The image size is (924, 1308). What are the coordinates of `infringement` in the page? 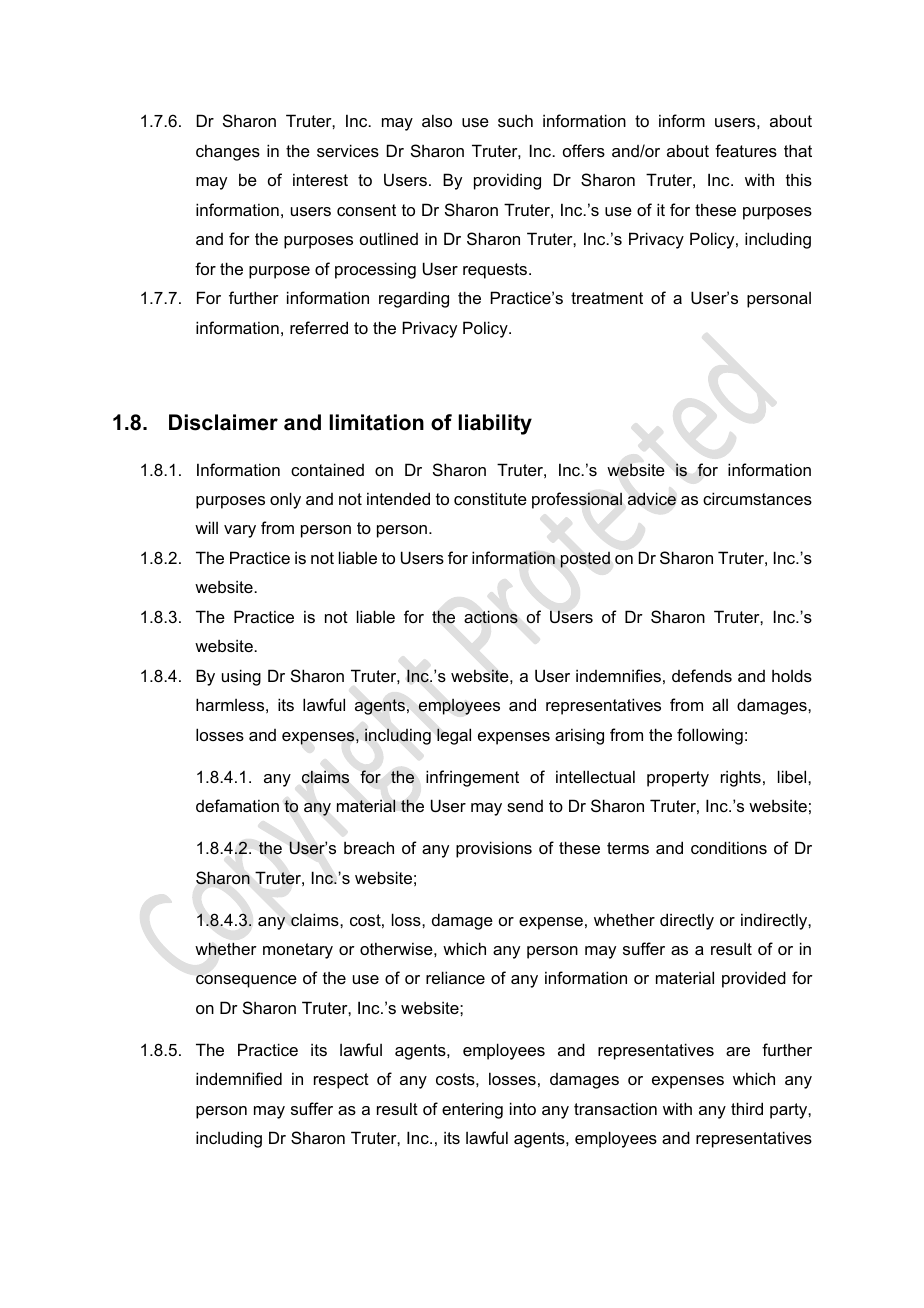 It's located at (472, 778).
